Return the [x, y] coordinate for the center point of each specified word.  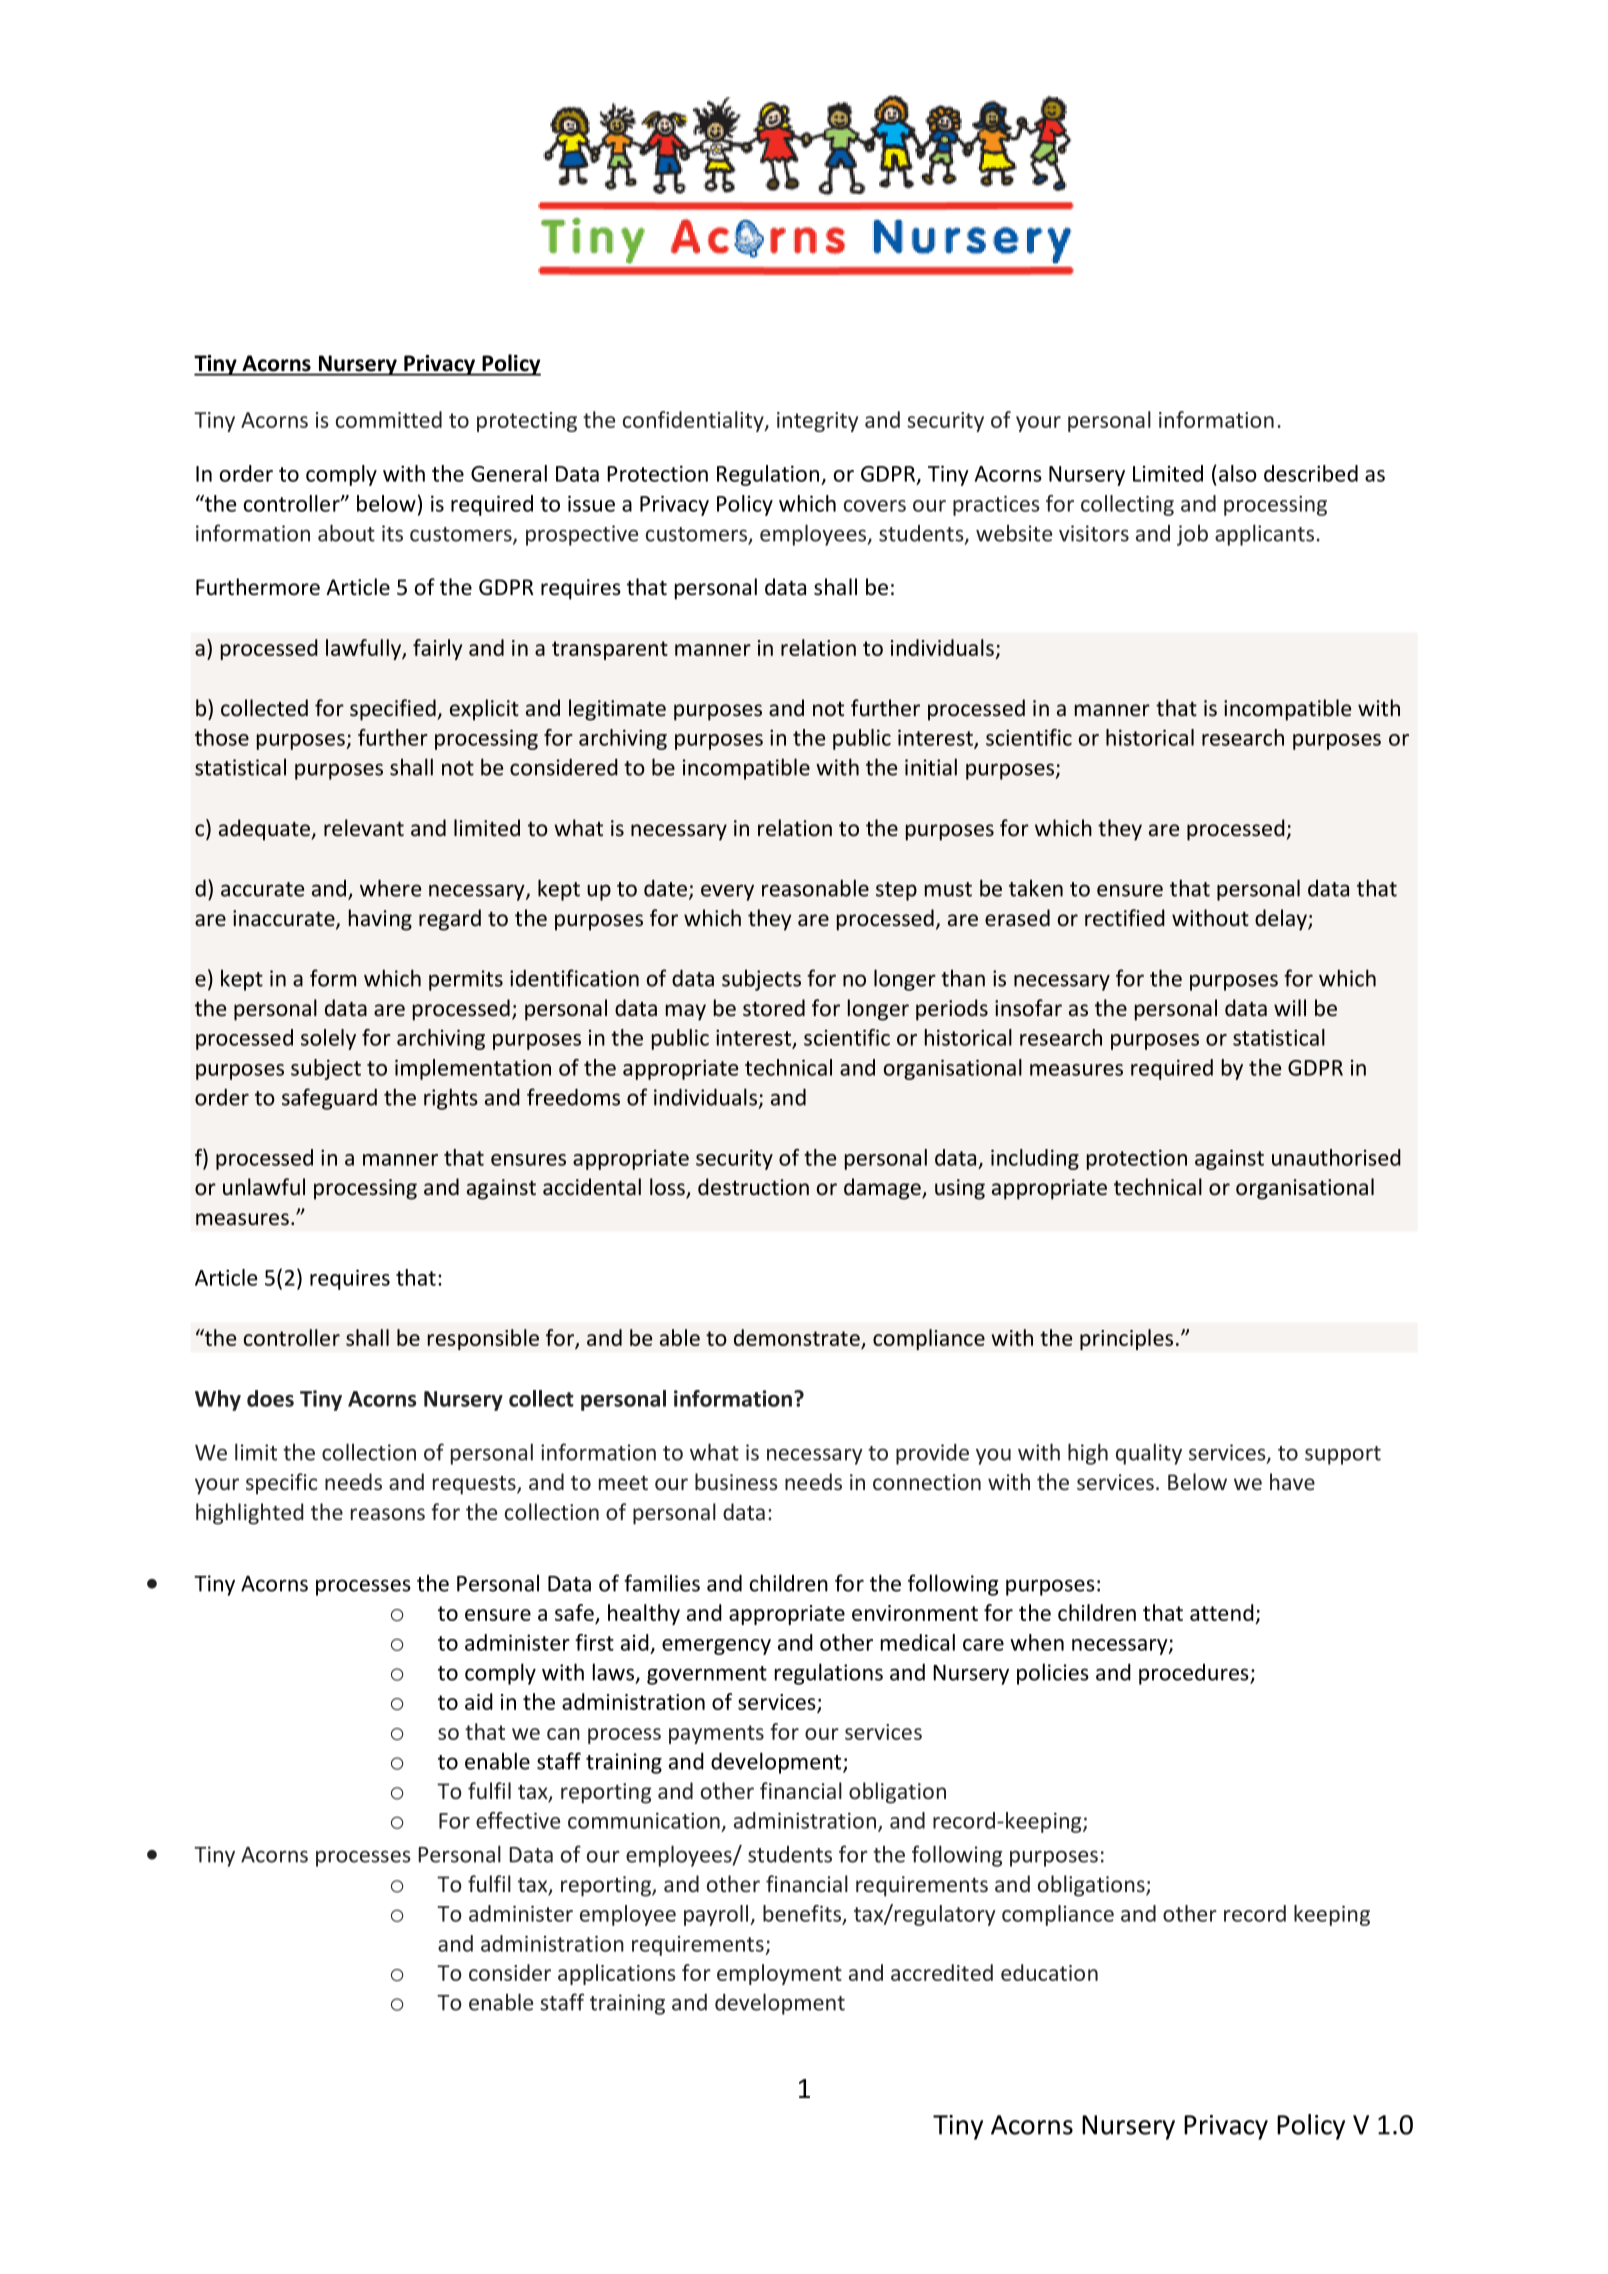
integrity [817, 422]
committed [389, 419]
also [1238, 473]
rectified [1125, 918]
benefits [803, 1914]
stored [774, 1008]
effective [518, 1820]
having [380, 920]
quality [1149, 1454]
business [736, 1481]
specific [281, 1484]
